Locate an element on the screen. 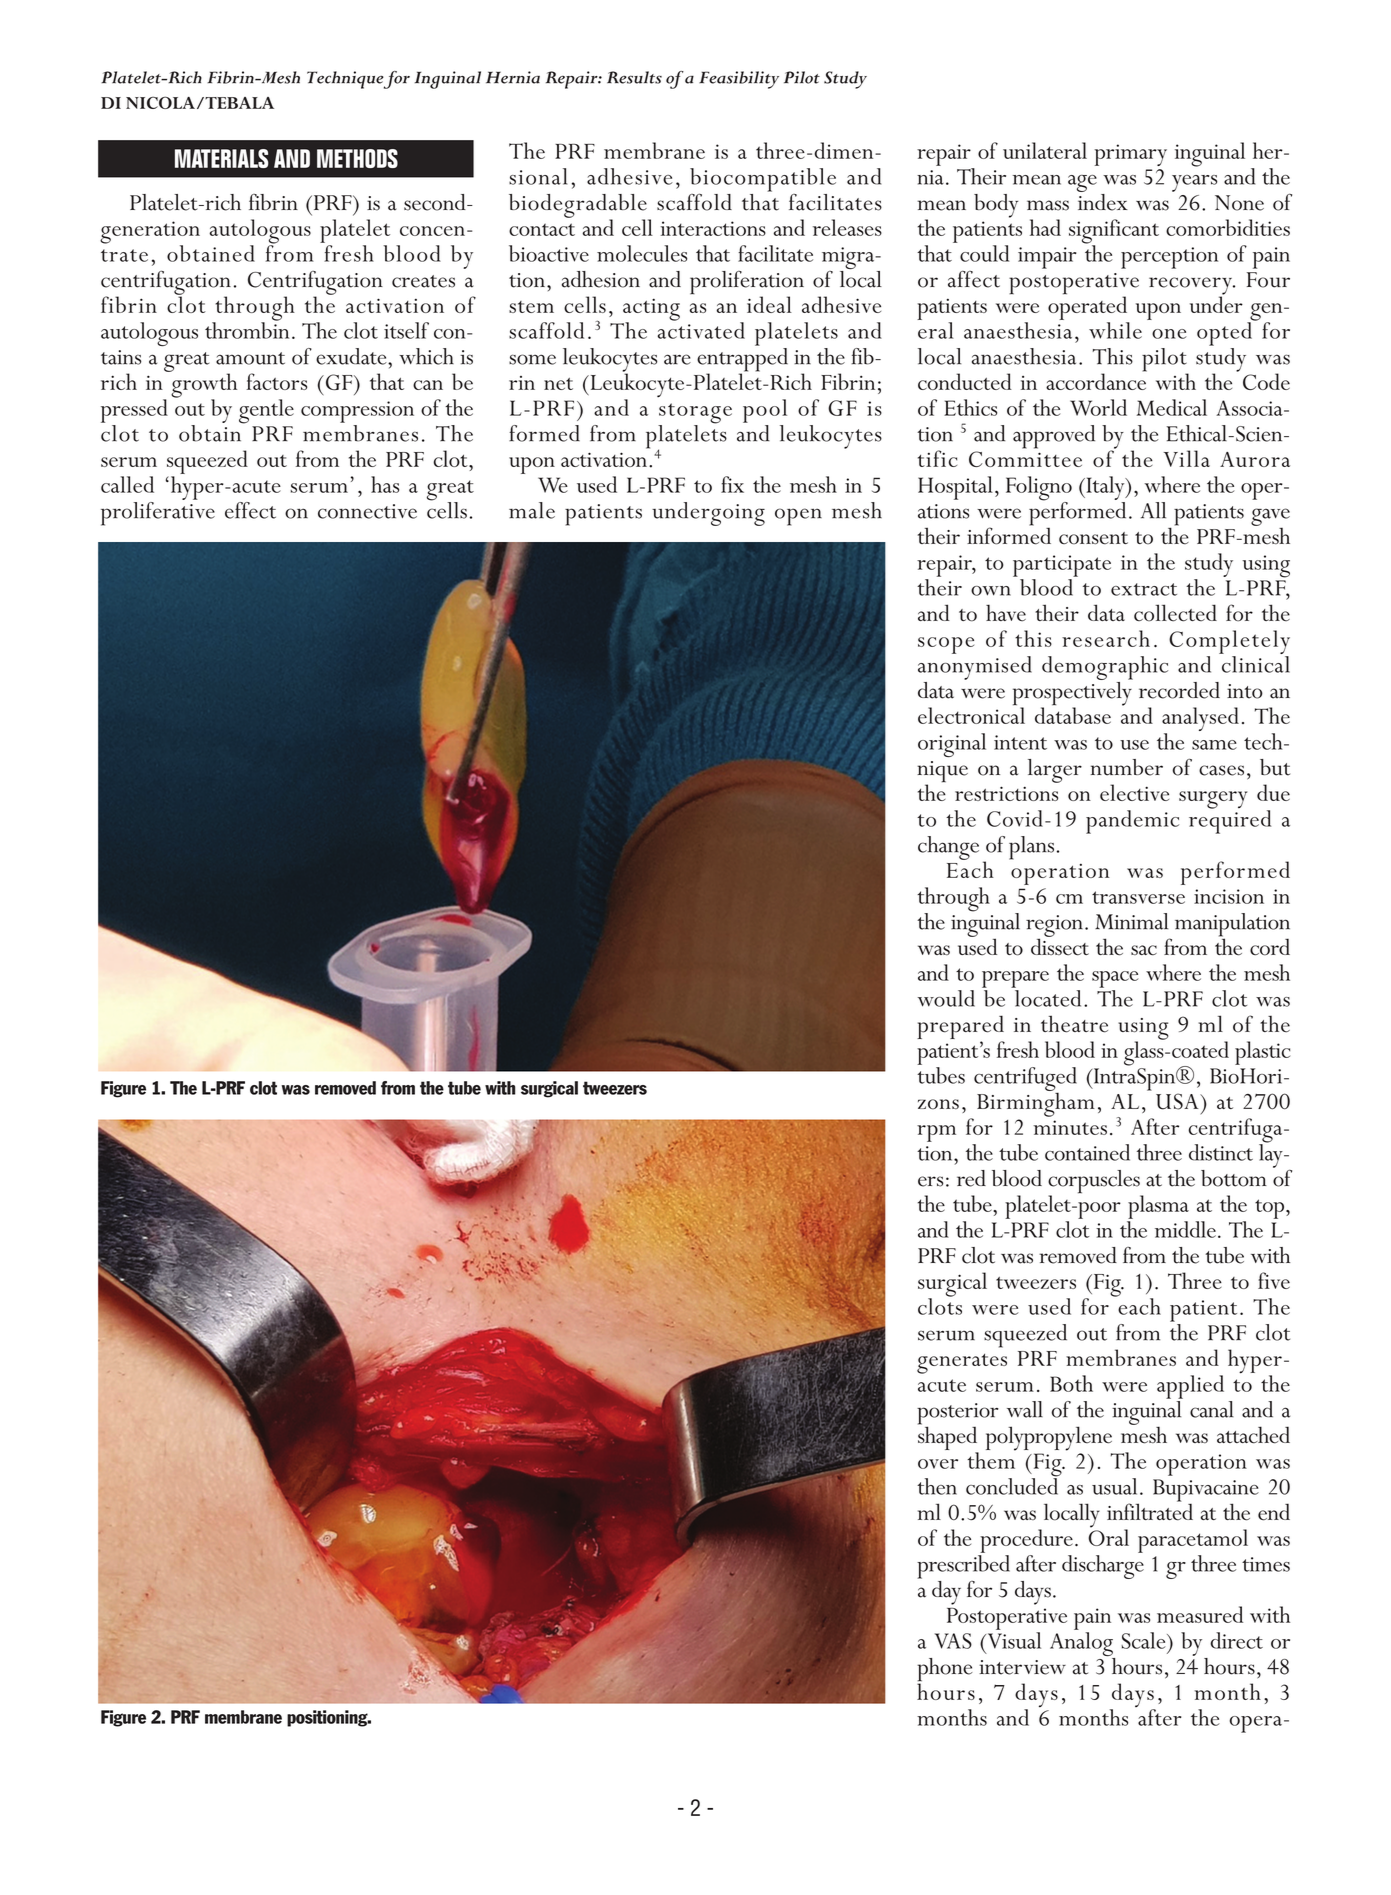 Image resolution: width=1391 pixels, height=1895 pixels. VAS is located at coordinates (953, 1641).
